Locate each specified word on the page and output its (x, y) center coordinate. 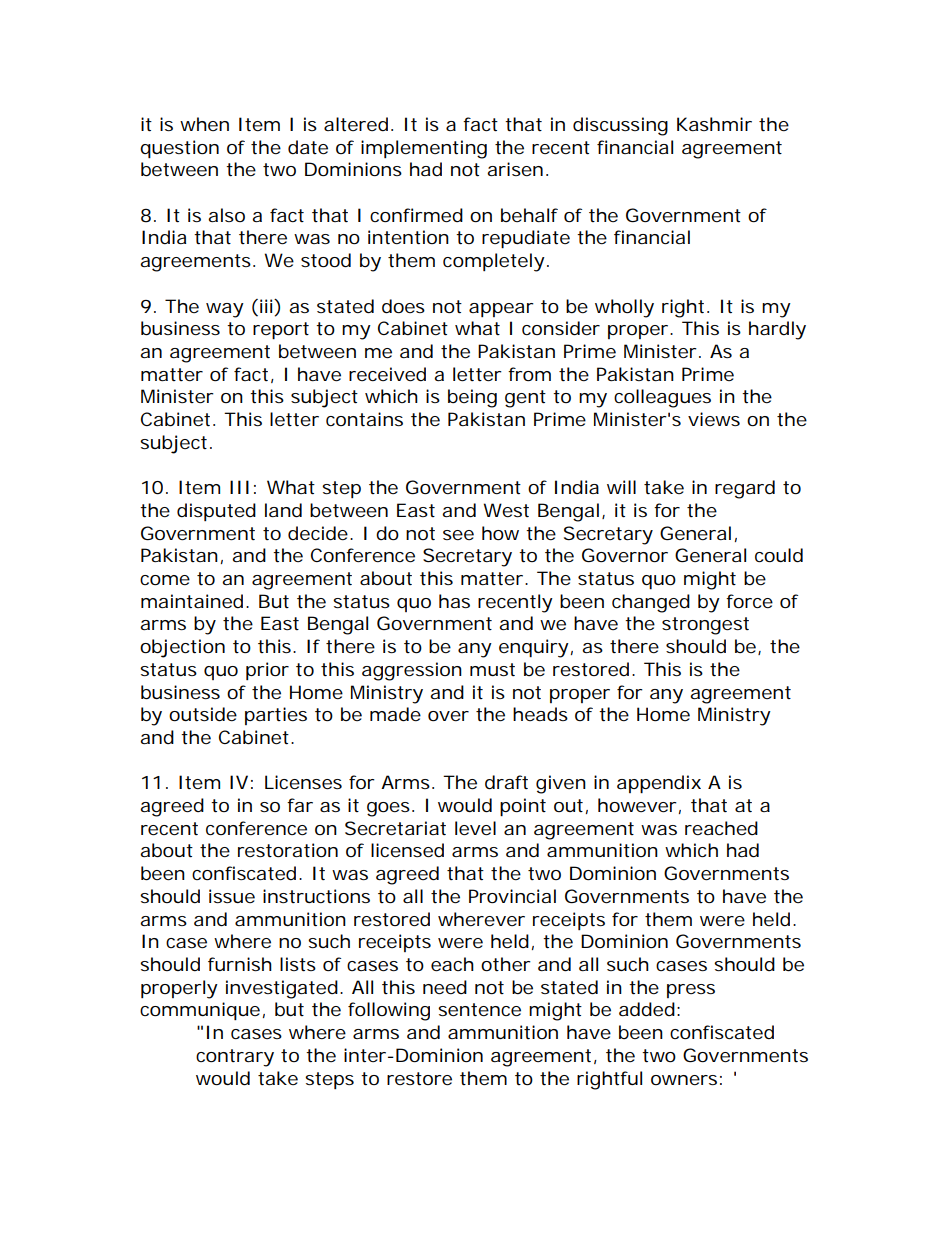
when (204, 124)
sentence (479, 1010)
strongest (705, 626)
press (691, 991)
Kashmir (714, 124)
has (454, 601)
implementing (424, 149)
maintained (194, 601)
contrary (235, 1058)
